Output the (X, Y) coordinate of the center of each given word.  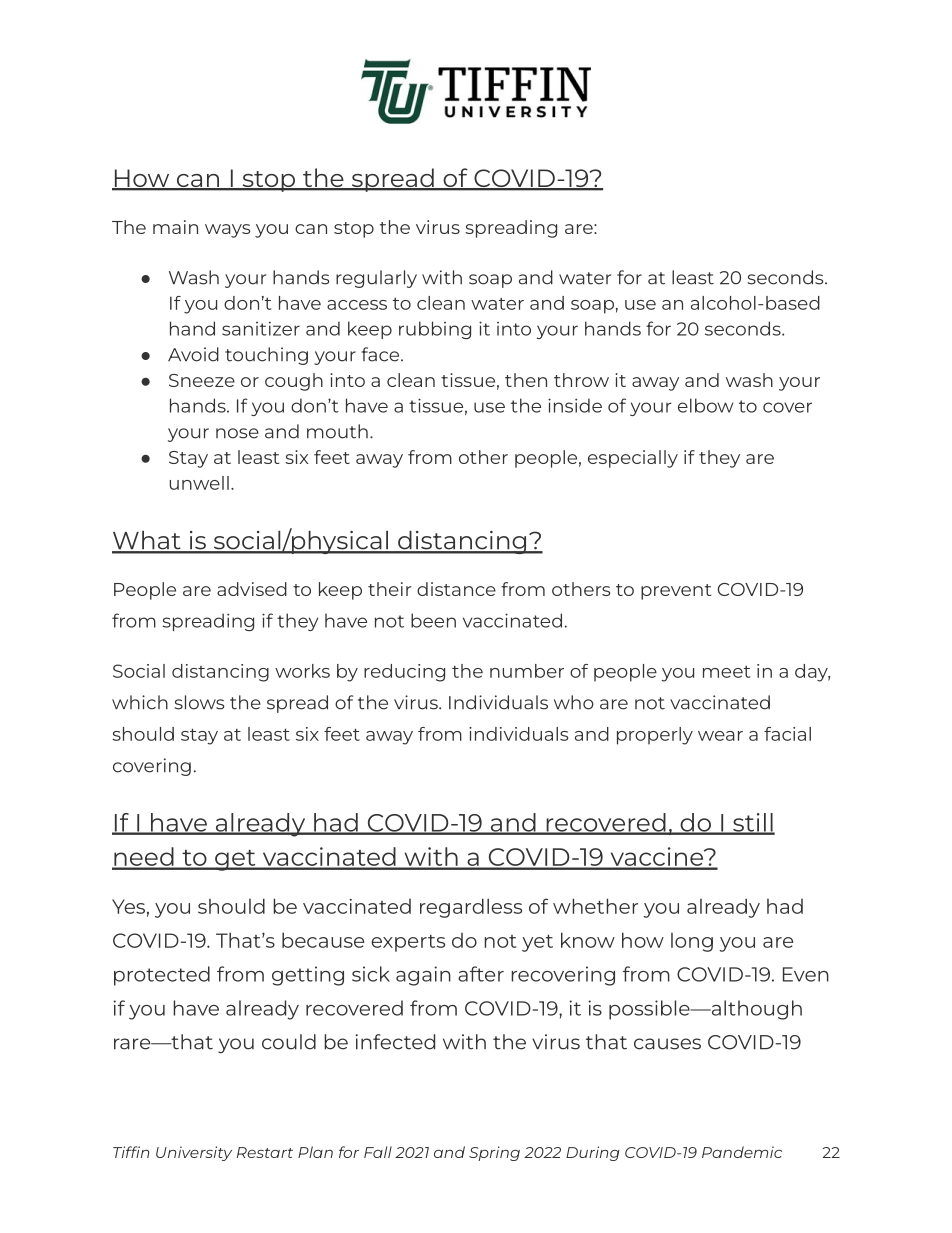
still (753, 823)
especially (633, 459)
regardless (471, 908)
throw (581, 380)
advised (252, 589)
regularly (376, 279)
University (194, 1153)
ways (227, 231)
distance (456, 589)
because (323, 940)
